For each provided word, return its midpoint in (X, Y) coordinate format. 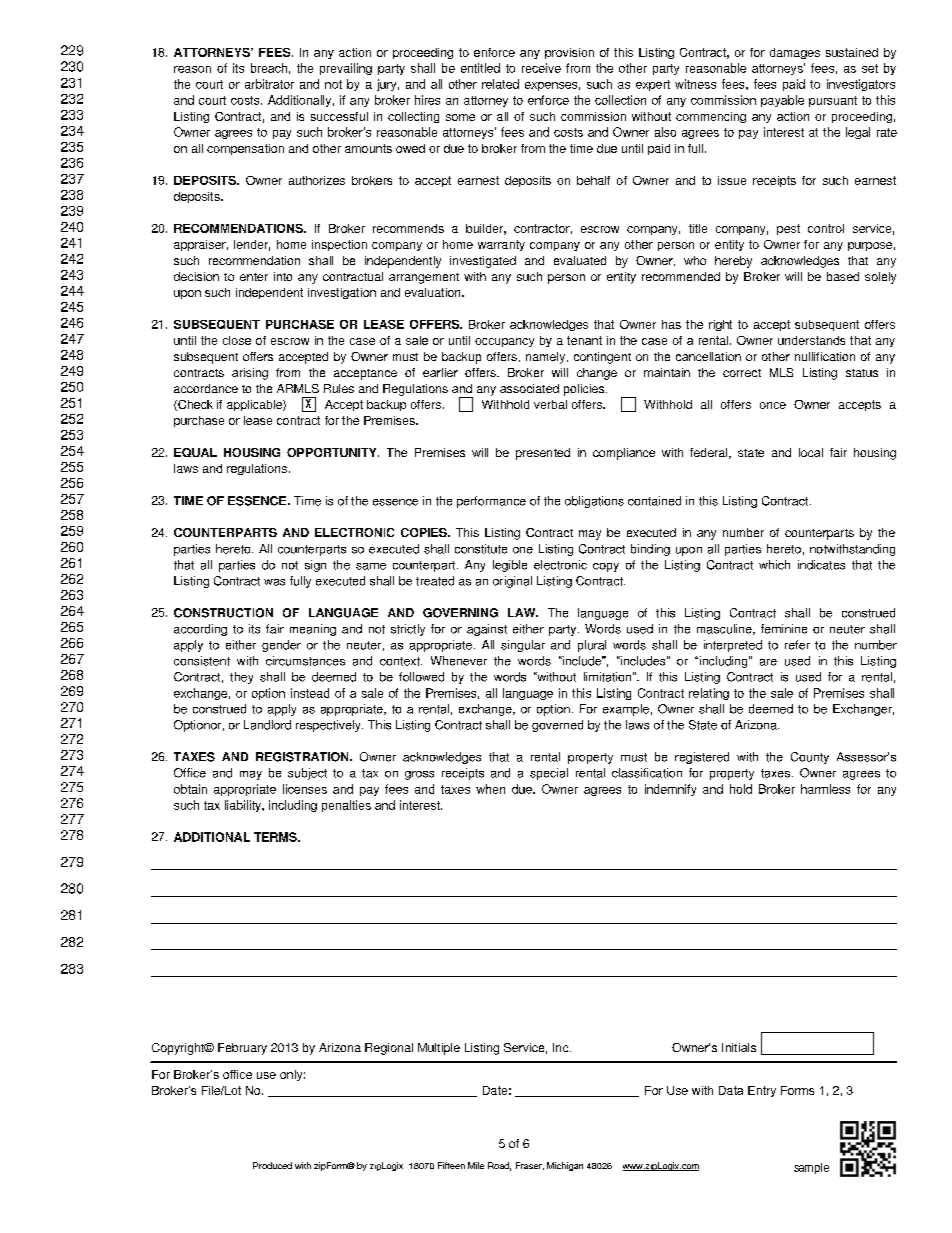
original (512, 582)
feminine (784, 629)
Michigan (565, 1166)
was (274, 582)
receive (541, 68)
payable (782, 101)
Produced (272, 1165)
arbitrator (269, 84)
